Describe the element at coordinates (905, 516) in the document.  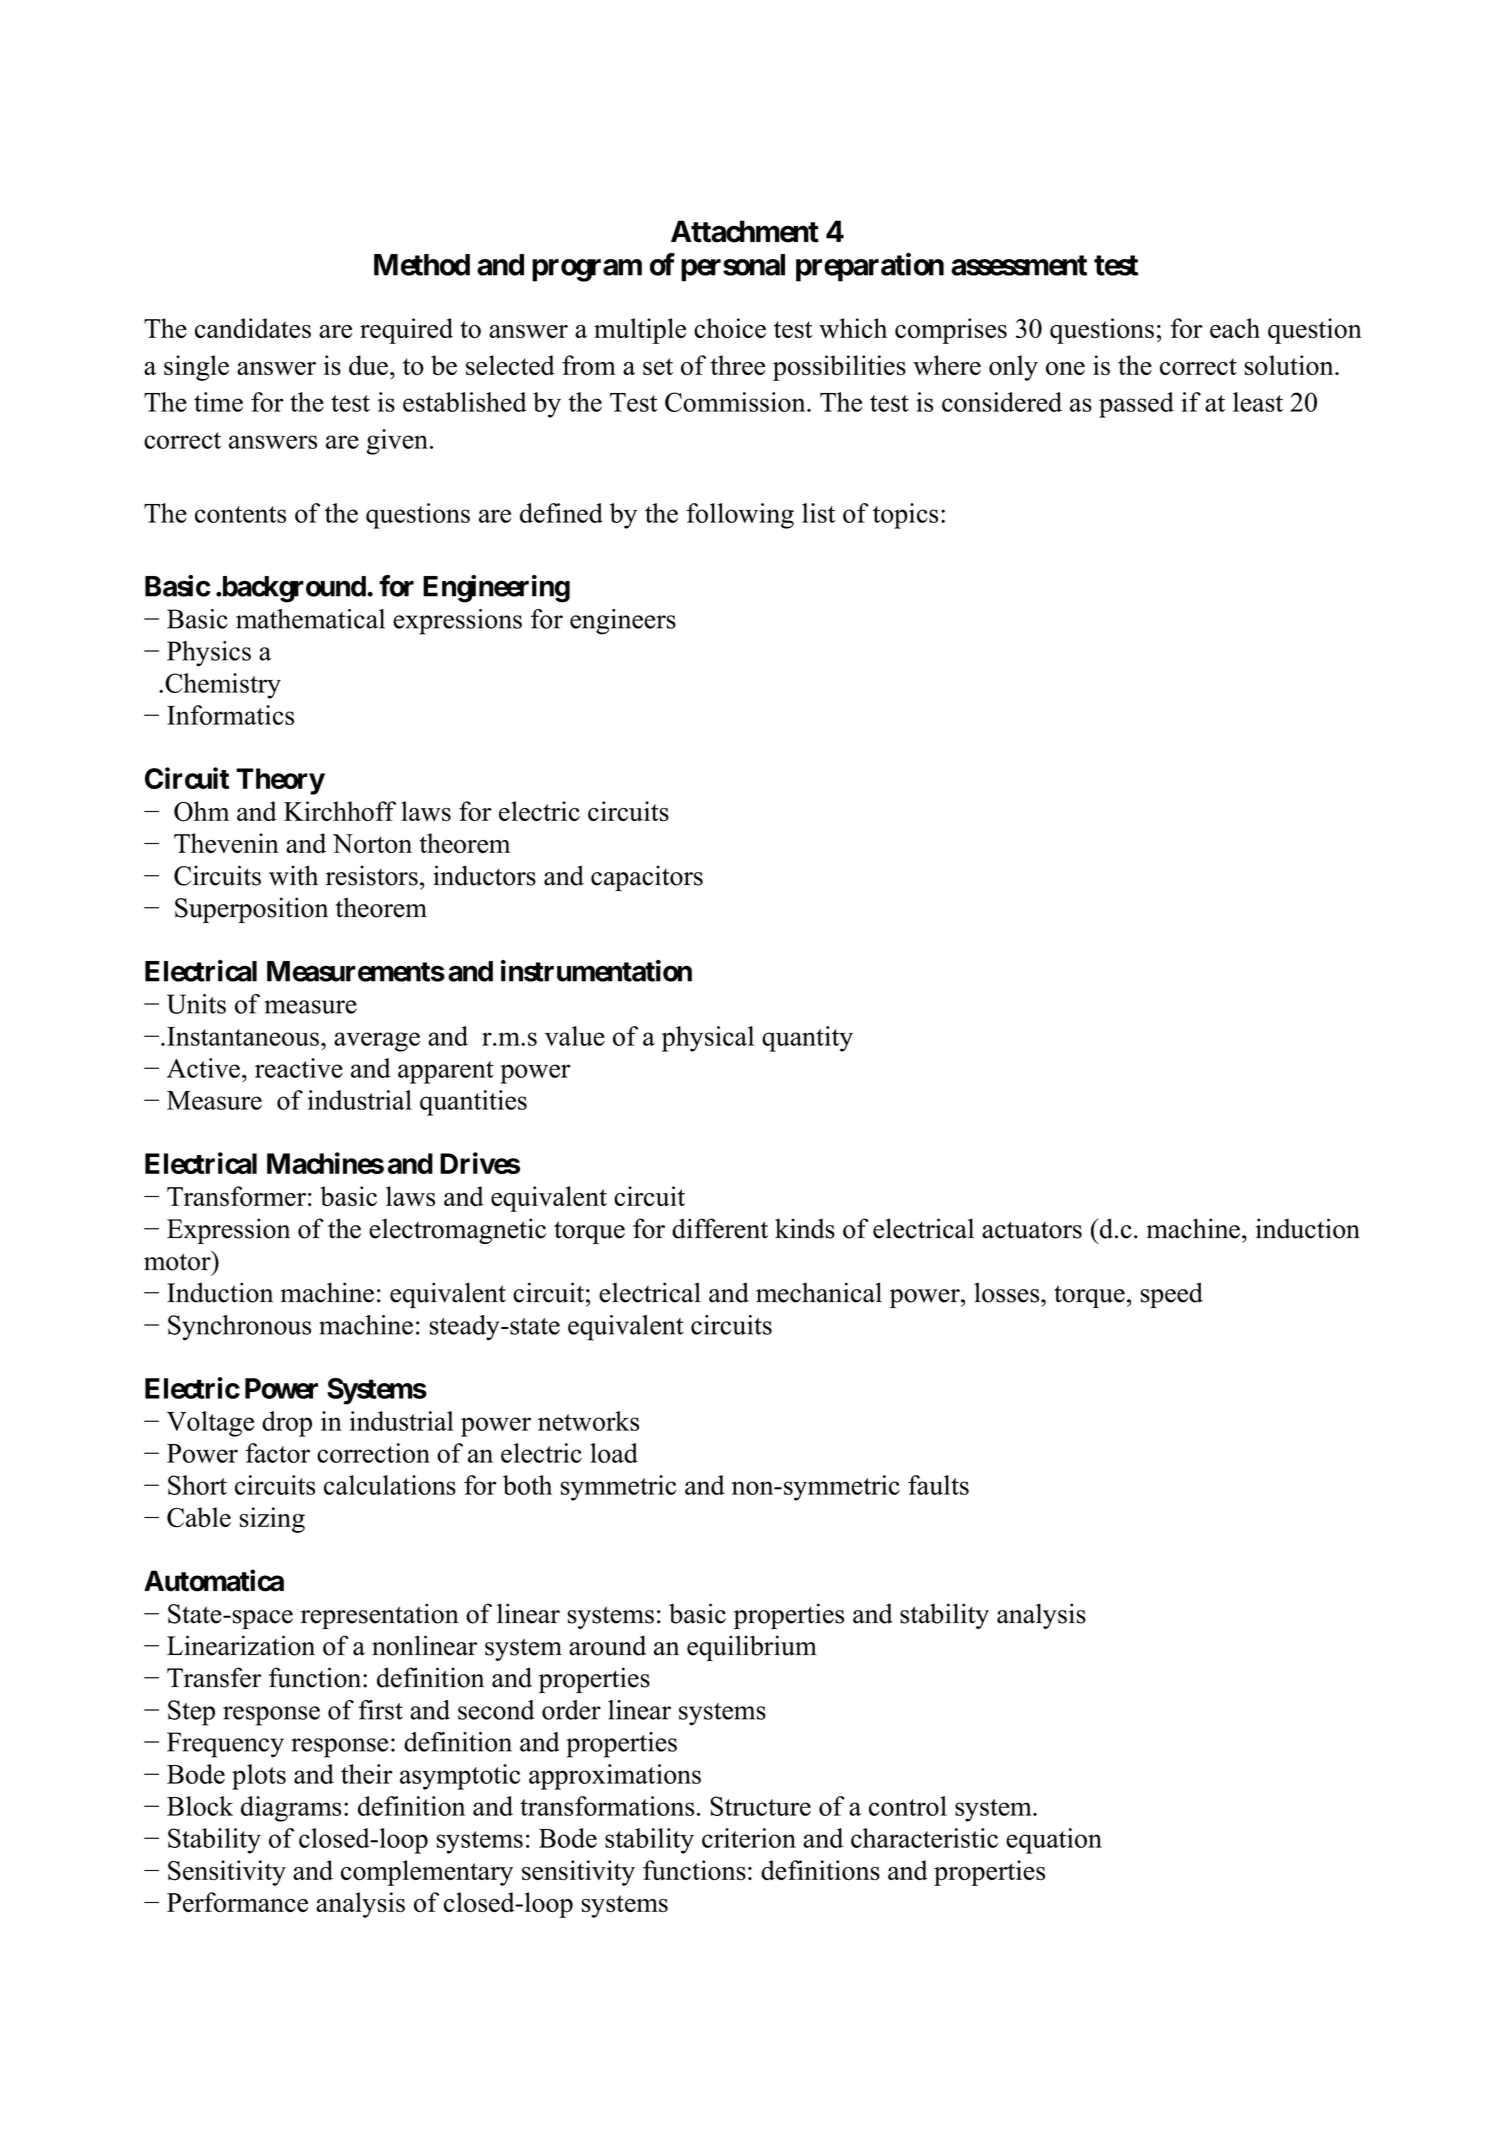
I see `topics` at that location.
